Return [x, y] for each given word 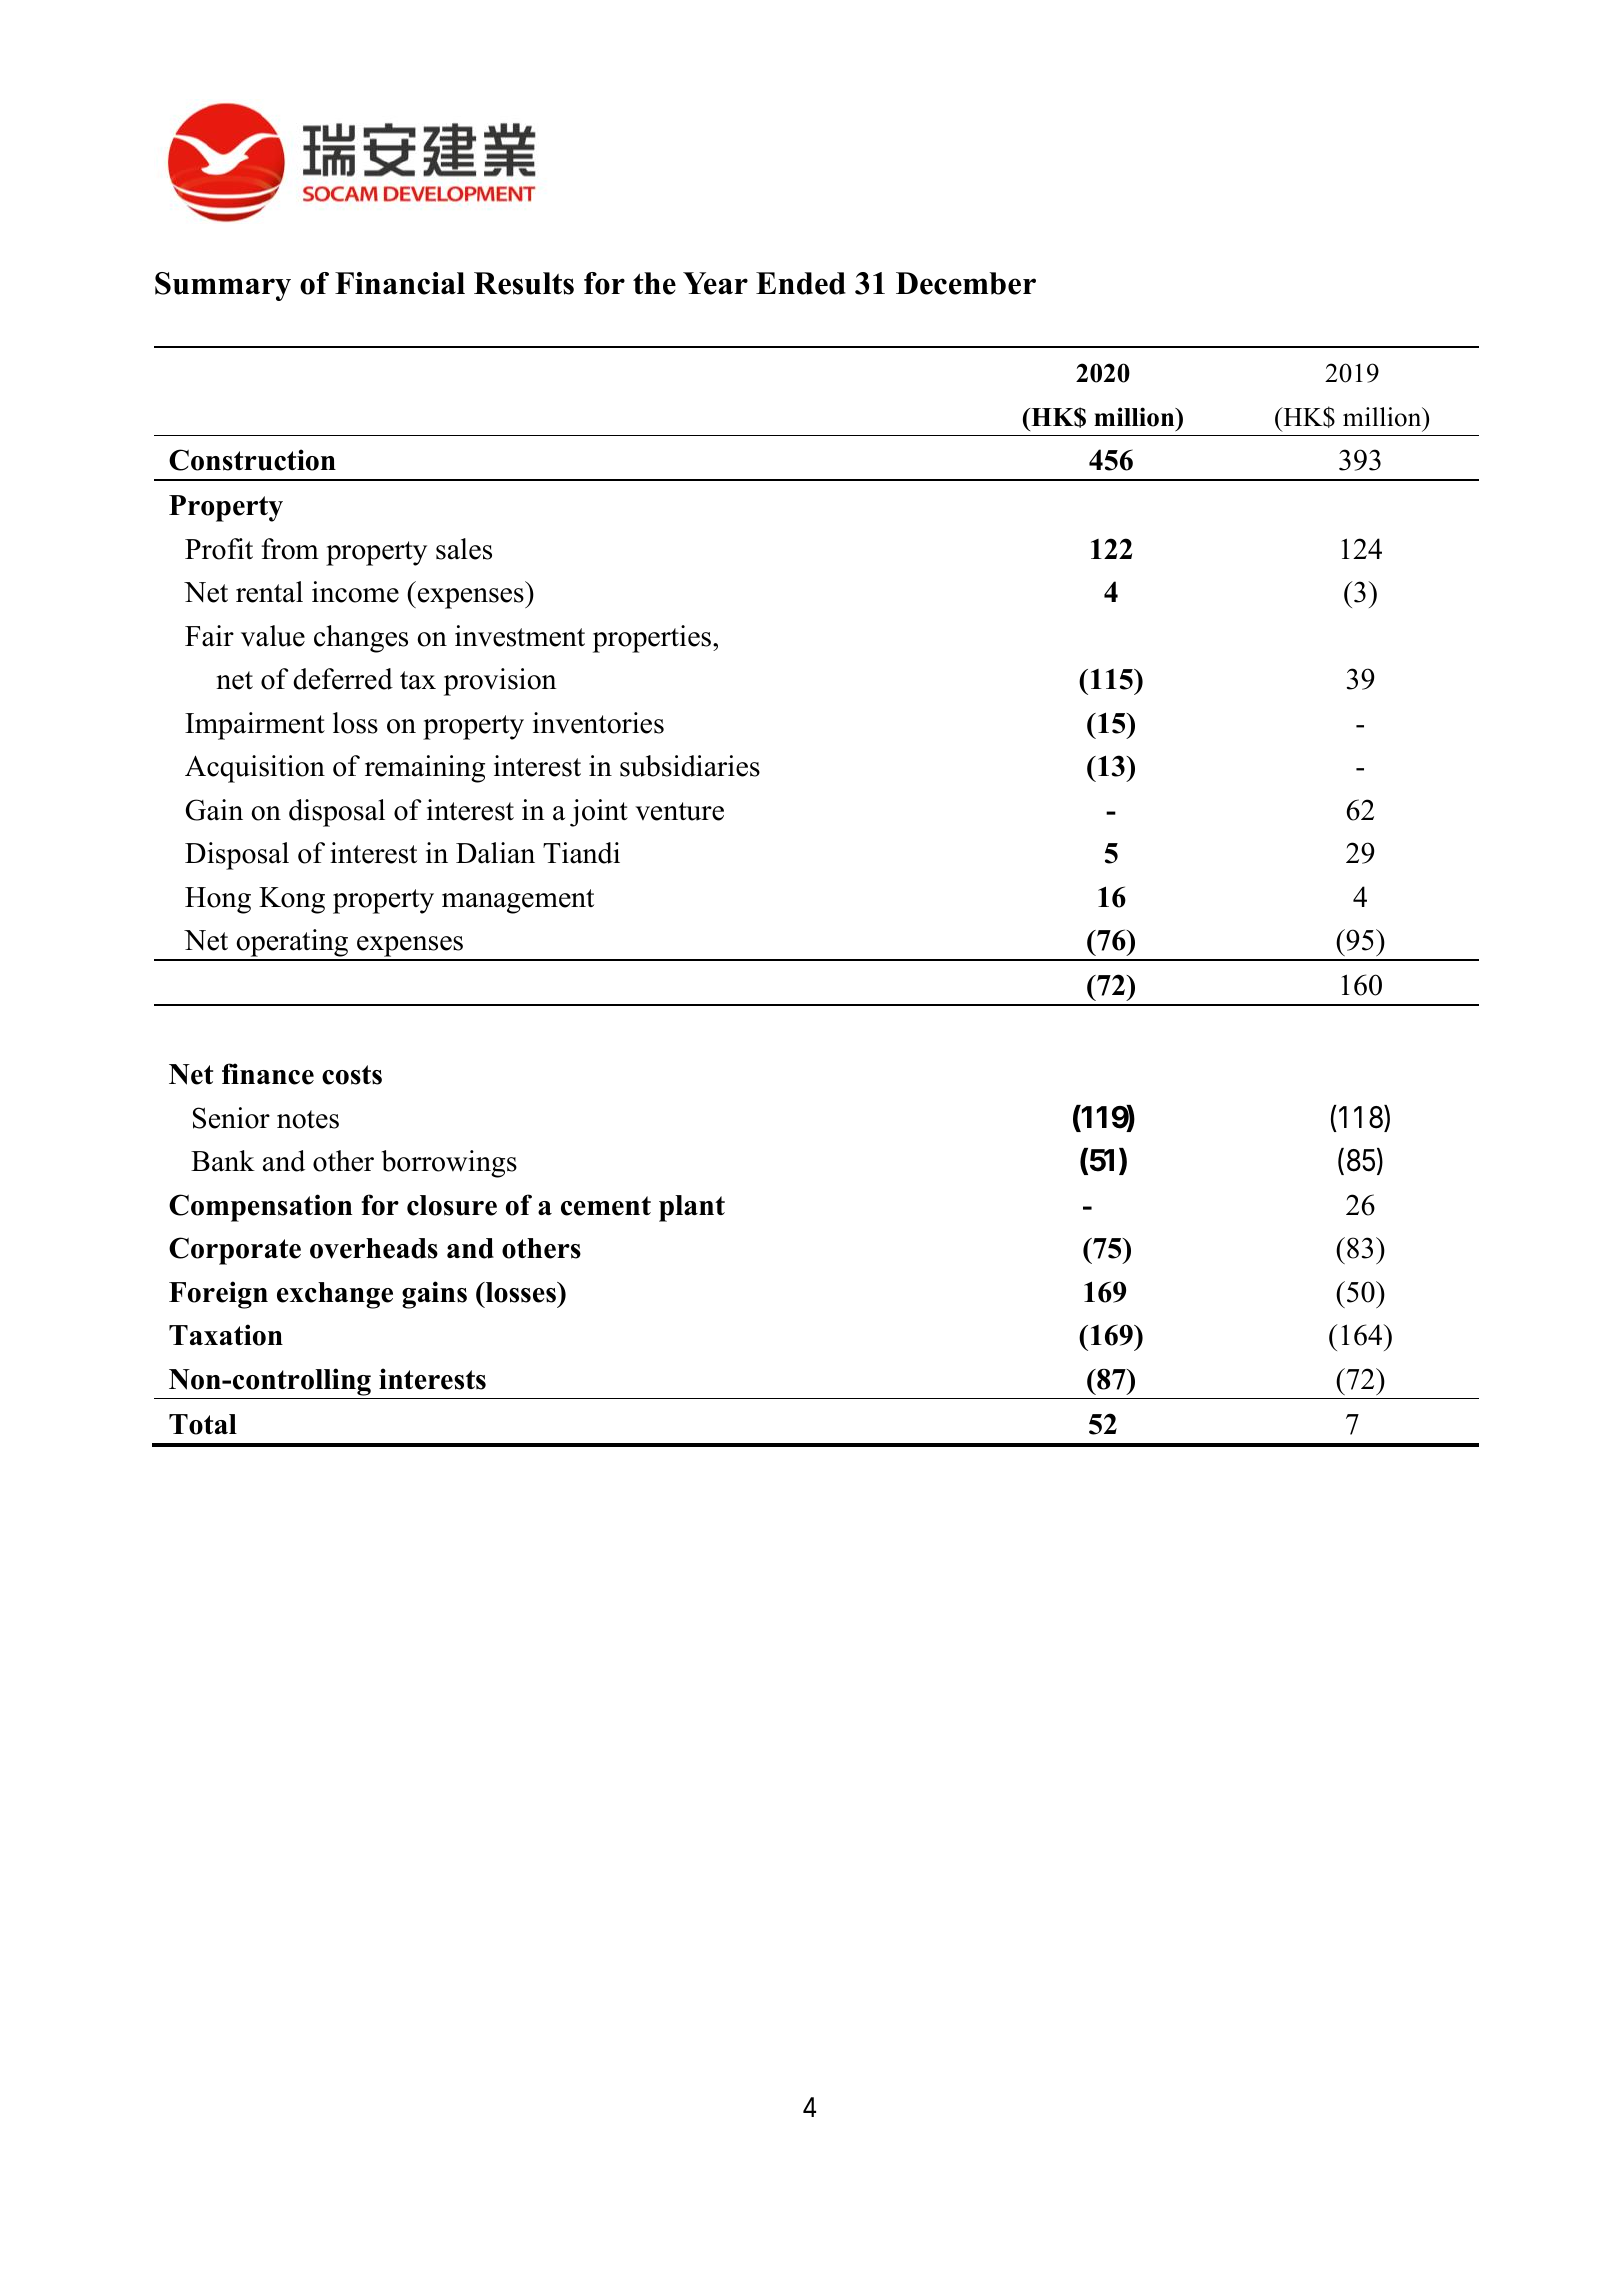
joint [599, 813]
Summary [223, 286]
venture [679, 811]
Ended [801, 283]
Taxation [226, 1335]
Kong [292, 900]
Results [524, 283]
